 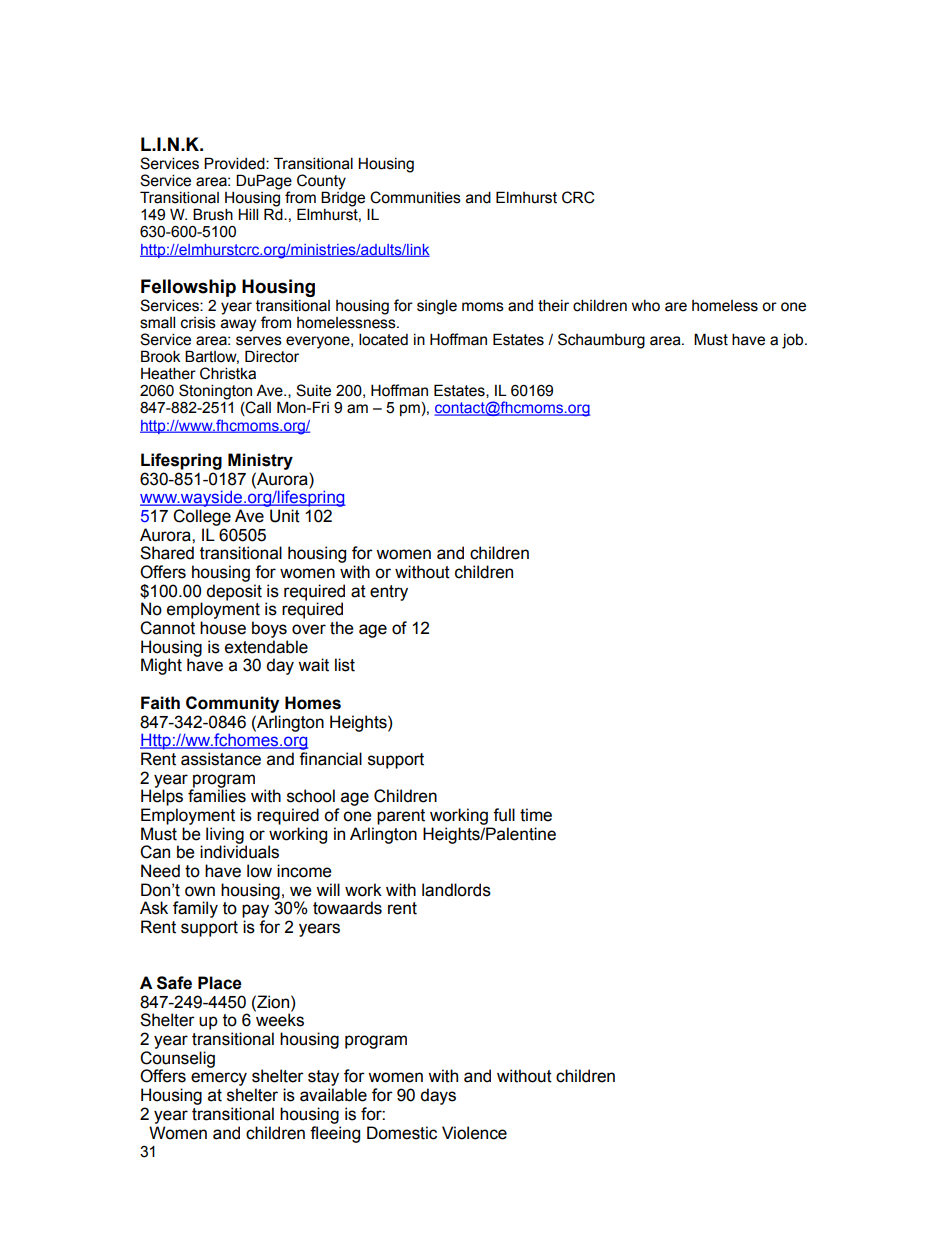 I want to click on Bridge, so click(x=343, y=199).
